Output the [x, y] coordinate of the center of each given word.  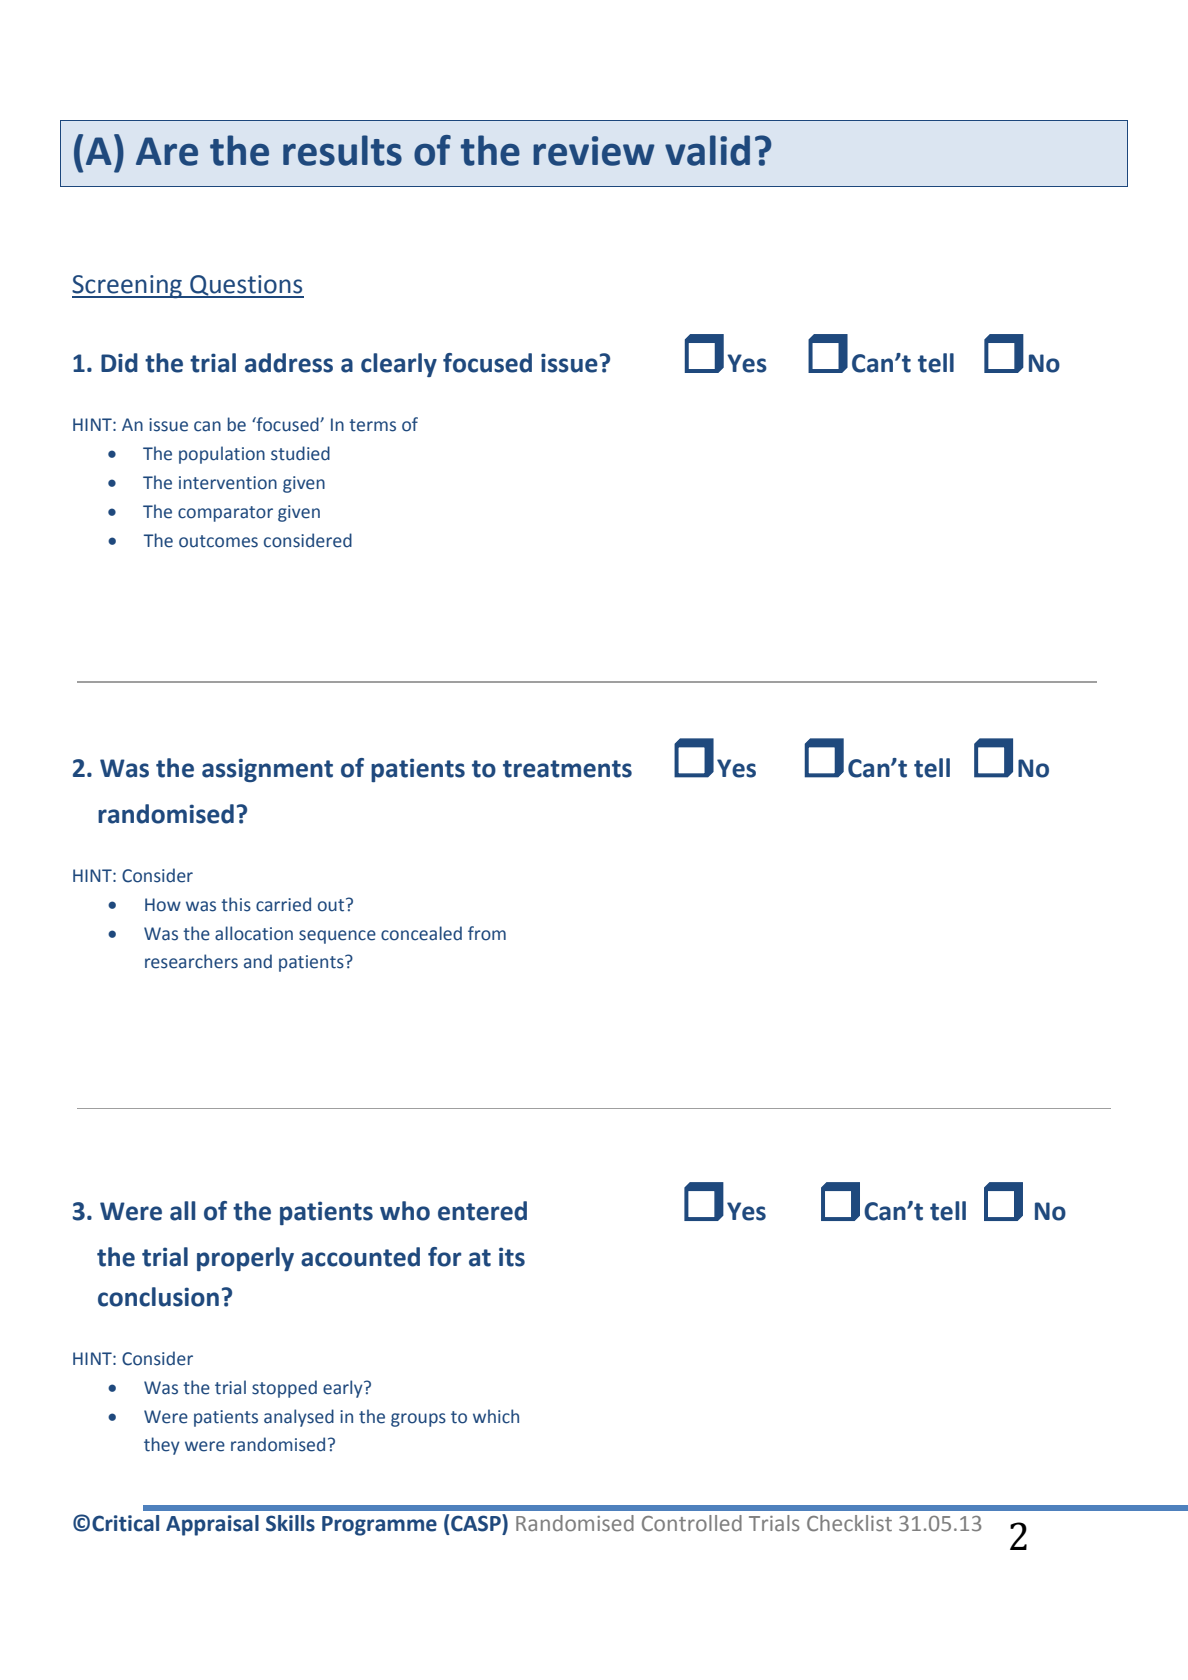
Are [167, 151]
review [594, 151]
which [496, 1416]
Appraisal [212, 1525]
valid [707, 150]
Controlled [692, 1523]
